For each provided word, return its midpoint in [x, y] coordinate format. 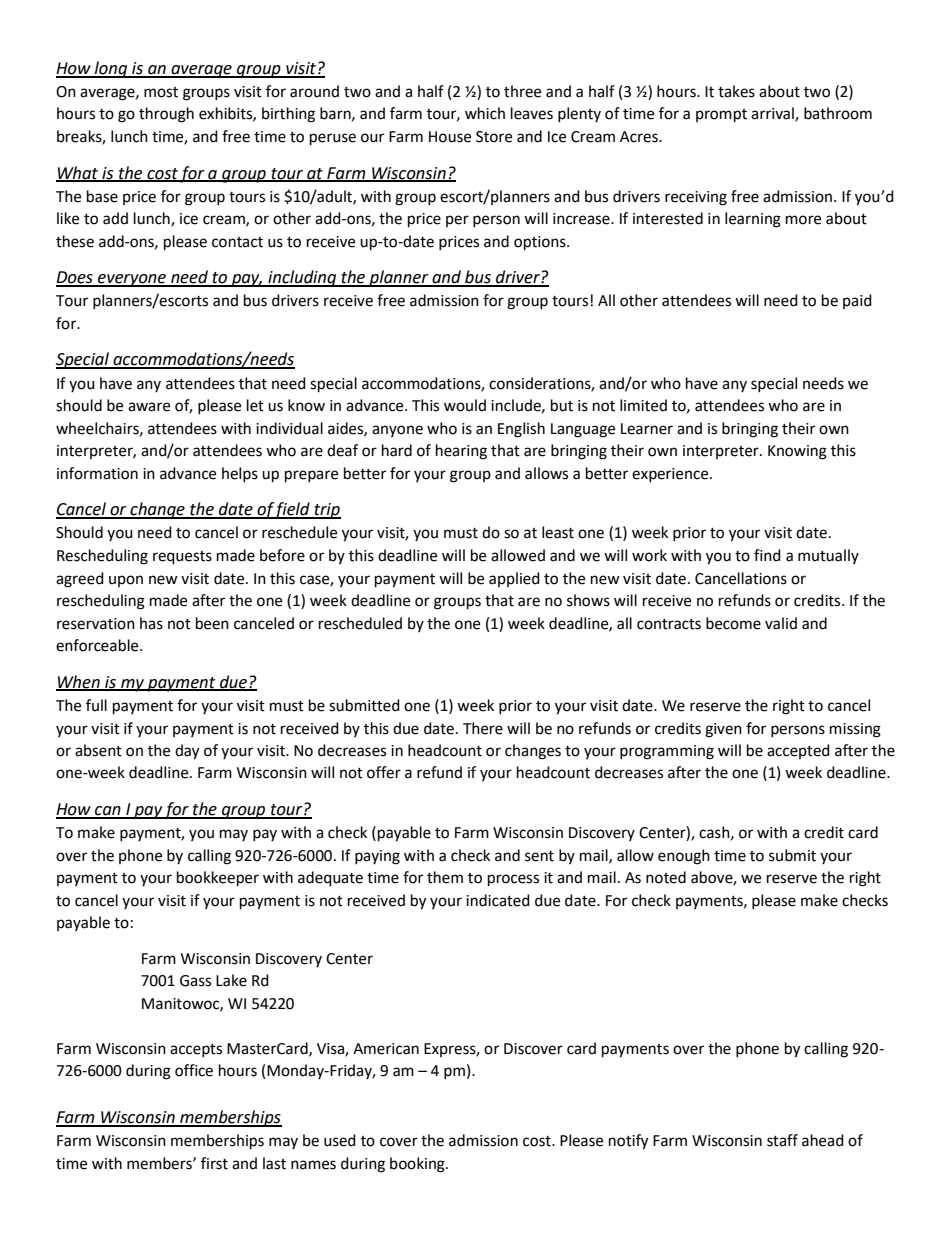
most [161, 92]
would [465, 405]
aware [149, 407]
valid [781, 623]
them [445, 877]
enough [684, 857]
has [151, 623]
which [485, 113]
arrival [773, 114]
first [214, 1163]
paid [857, 301]
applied [514, 579]
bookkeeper [218, 879]
